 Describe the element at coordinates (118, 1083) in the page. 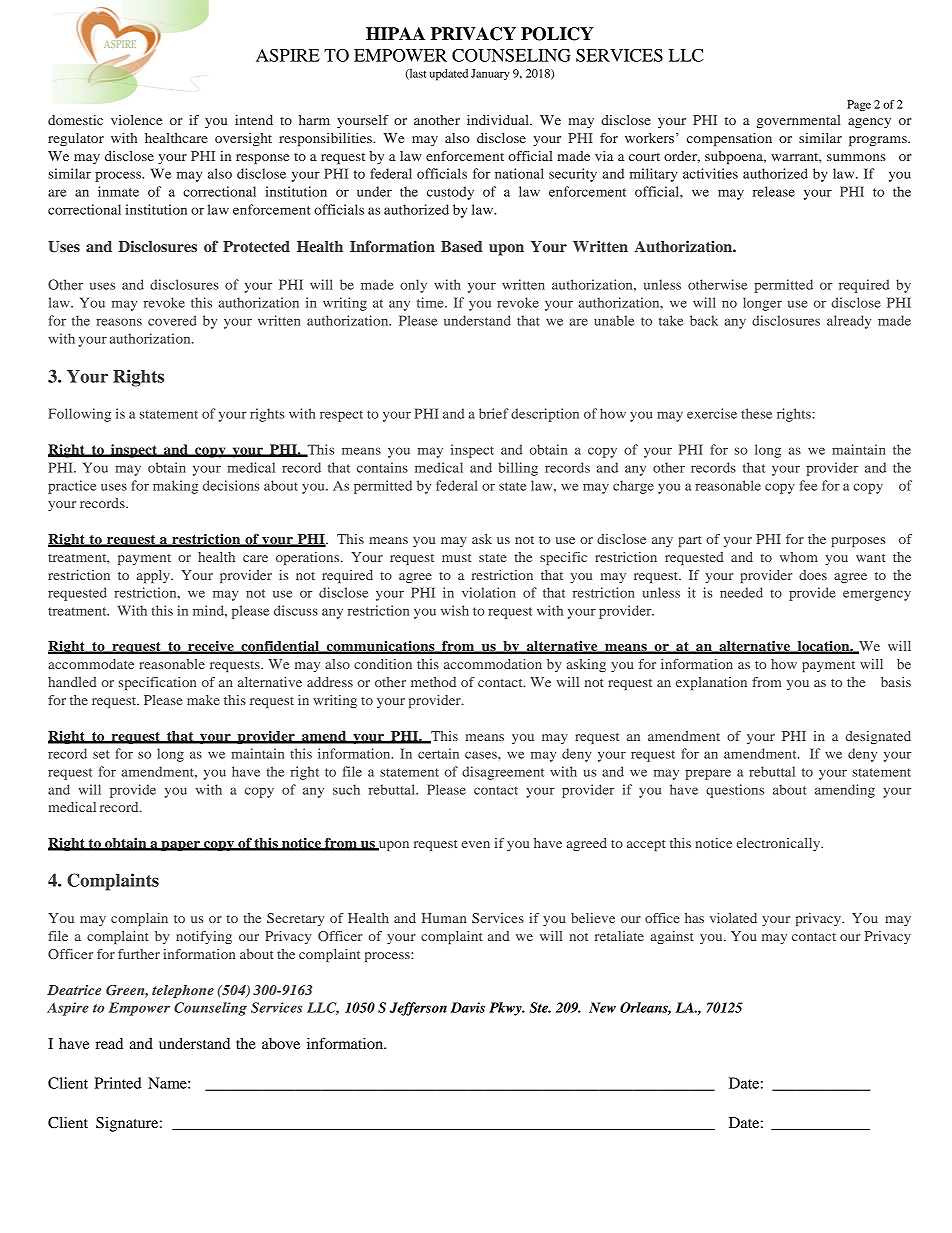

I see `Printed` at that location.
